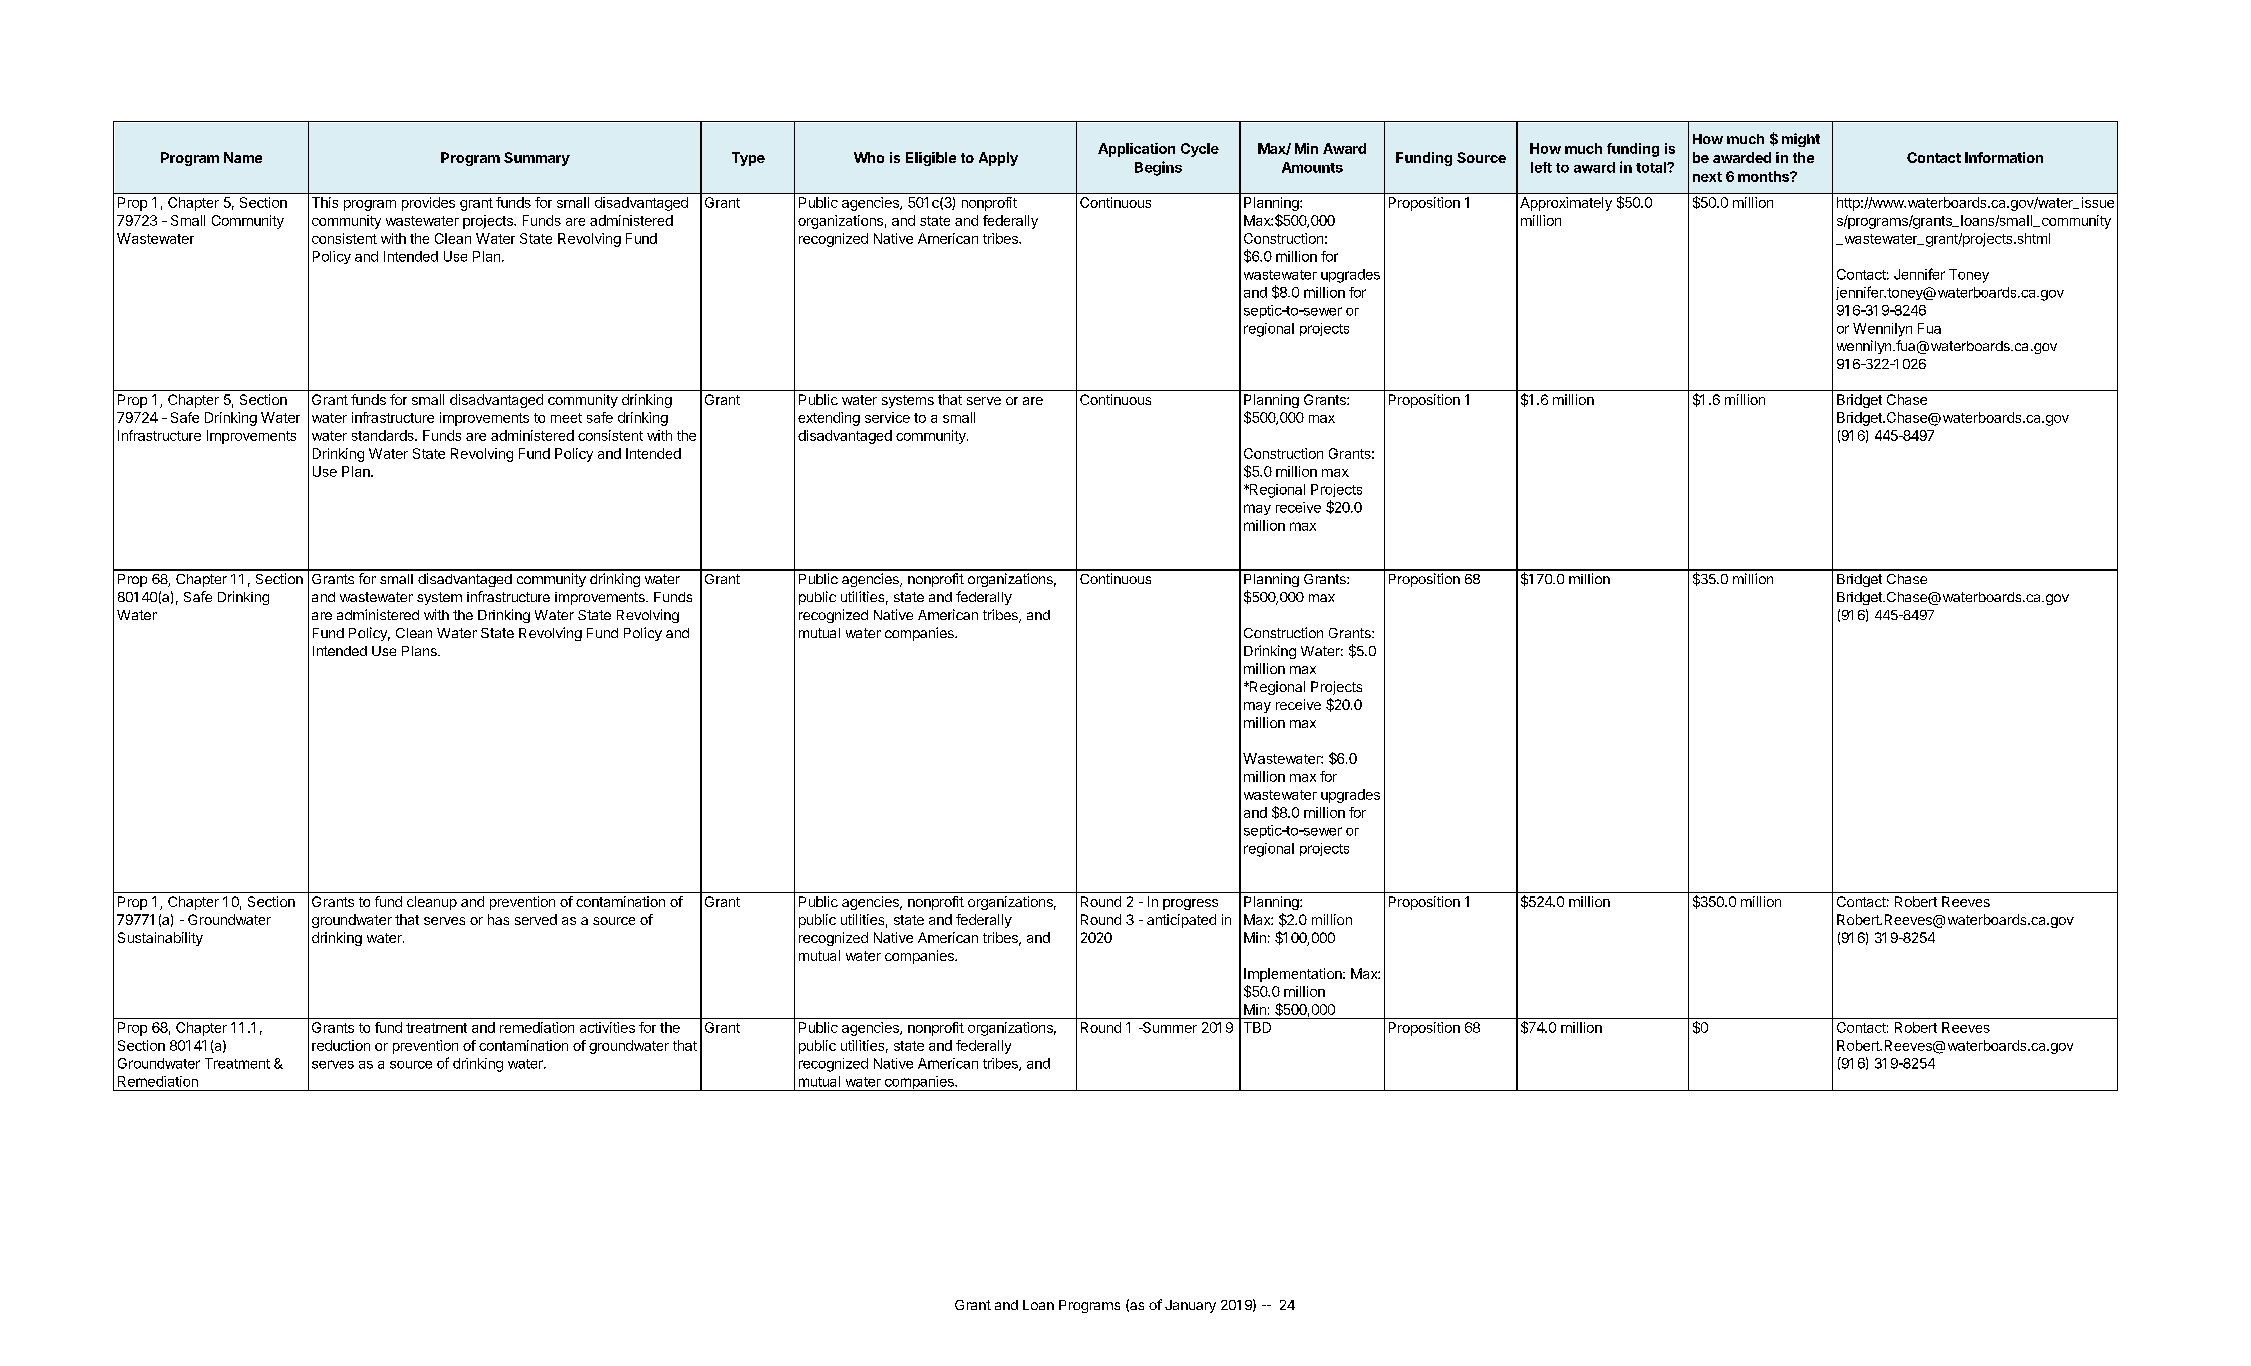 The image size is (2251, 1366). Describe the element at coordinates (1158, 168) in the document. I see `Begins` at that location.
